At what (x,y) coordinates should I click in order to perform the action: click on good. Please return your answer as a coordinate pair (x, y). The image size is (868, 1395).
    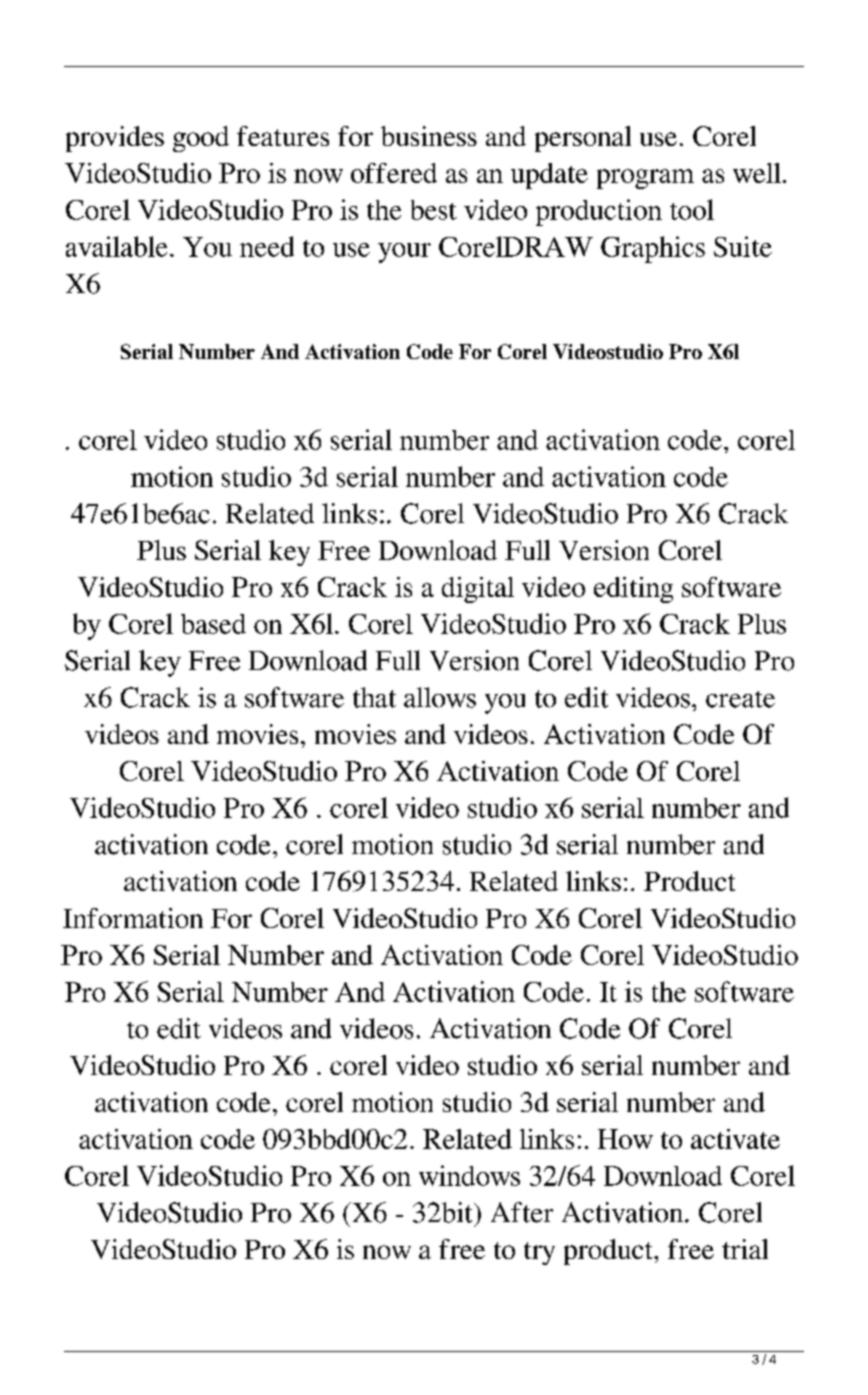
    Looking at the image, I should click on (201, 139).
